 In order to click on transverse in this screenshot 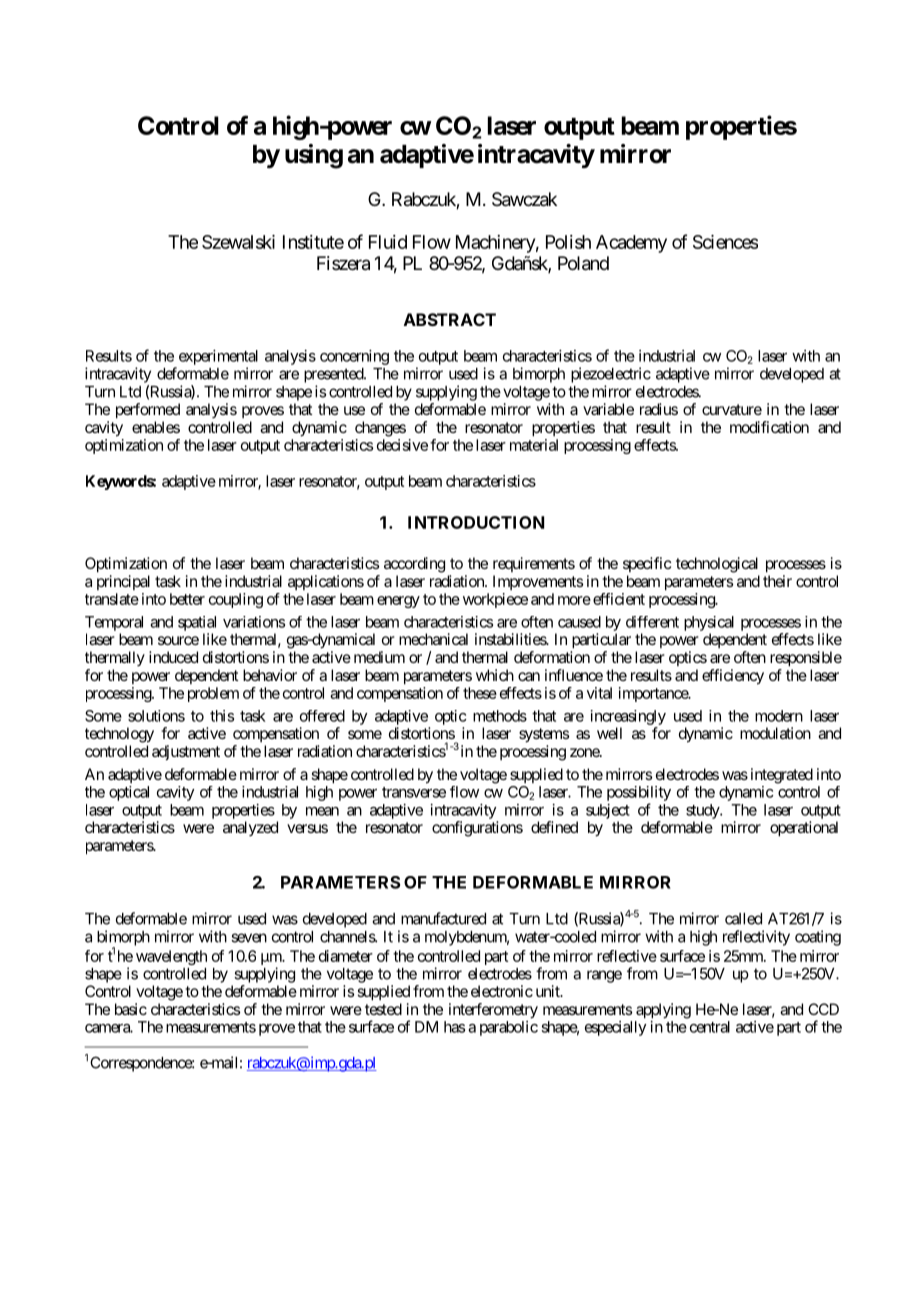, I will do `click(414, 792)`.
